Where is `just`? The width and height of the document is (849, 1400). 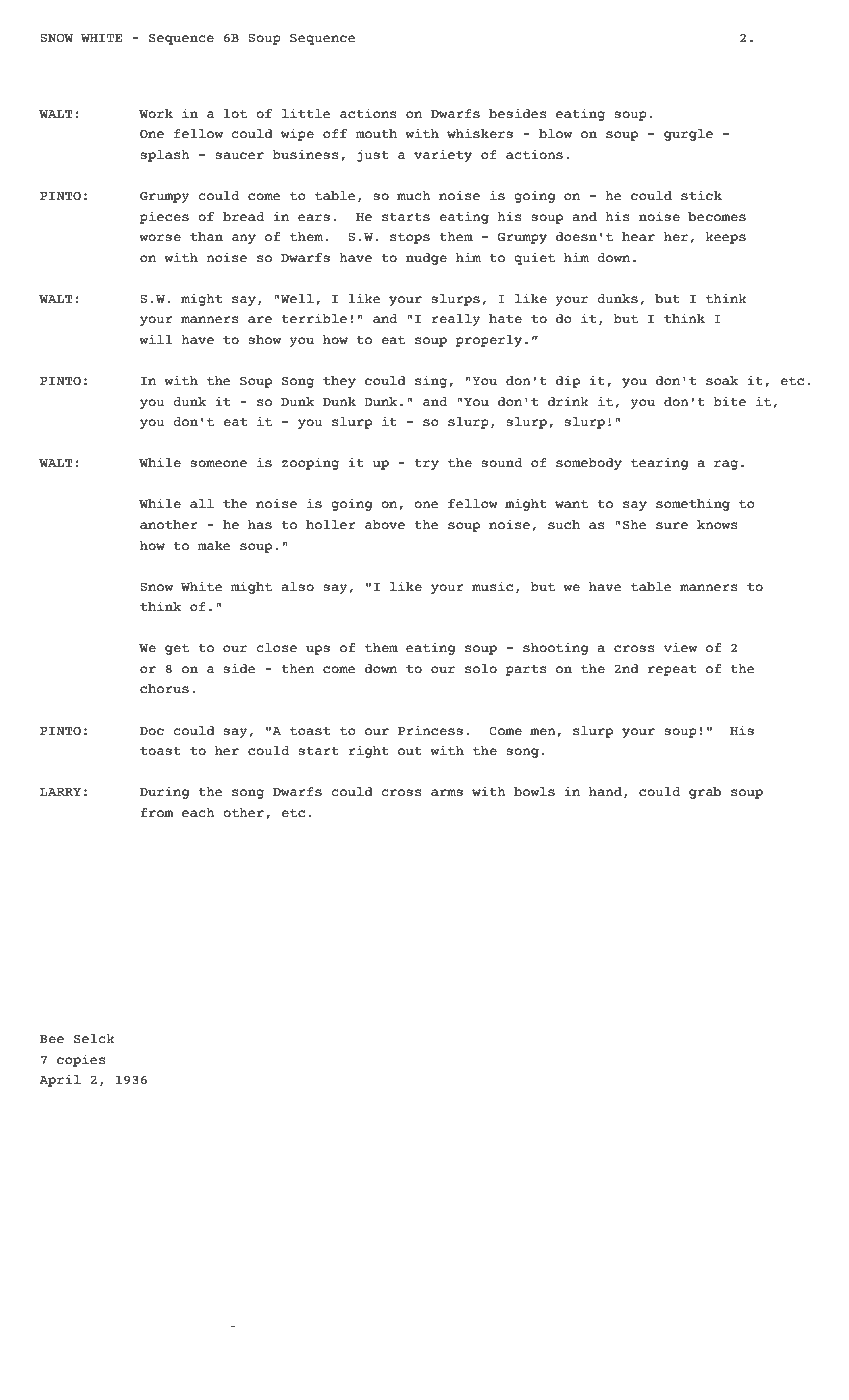
just is located at coordinates (373, 155).
